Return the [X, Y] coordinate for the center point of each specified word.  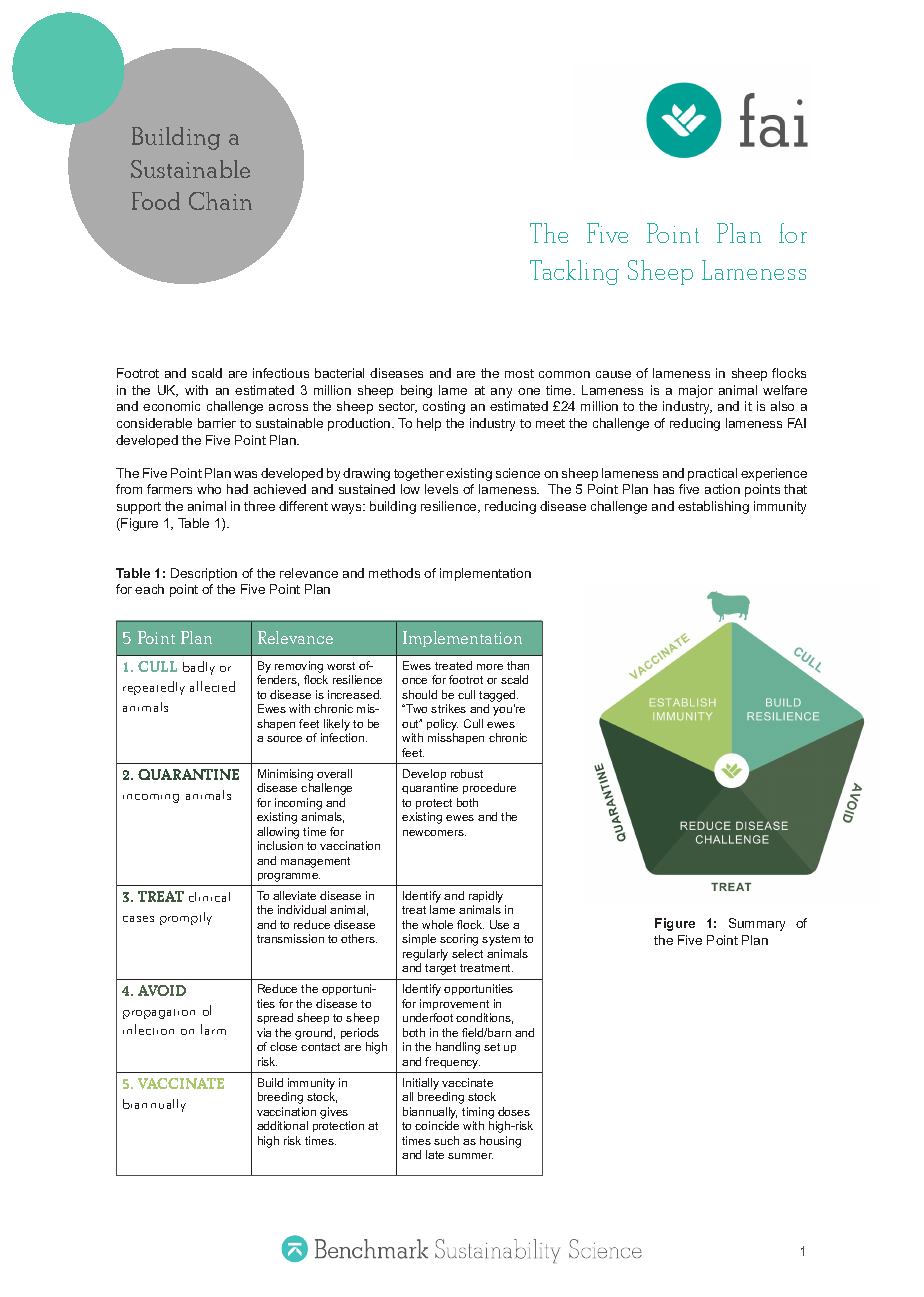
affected [212, 686]
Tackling [574, 272]
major [696, 391]
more [490, 667]
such [446, 1140]
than [518, 665]
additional [282, 1125]
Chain [220, 201]
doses [514, 1111]
